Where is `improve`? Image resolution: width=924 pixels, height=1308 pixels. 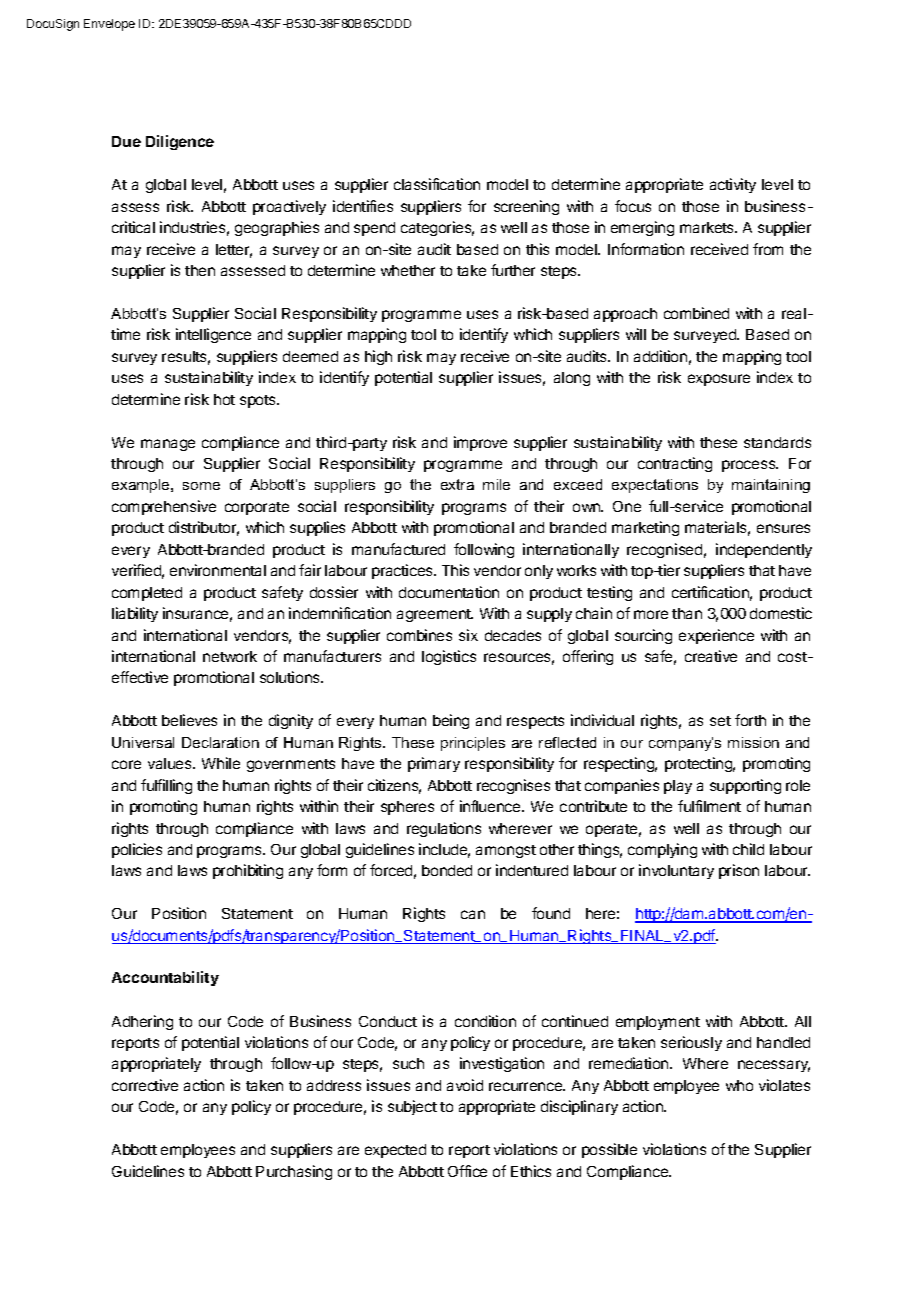 improve is located at coordinates (480, 443).
